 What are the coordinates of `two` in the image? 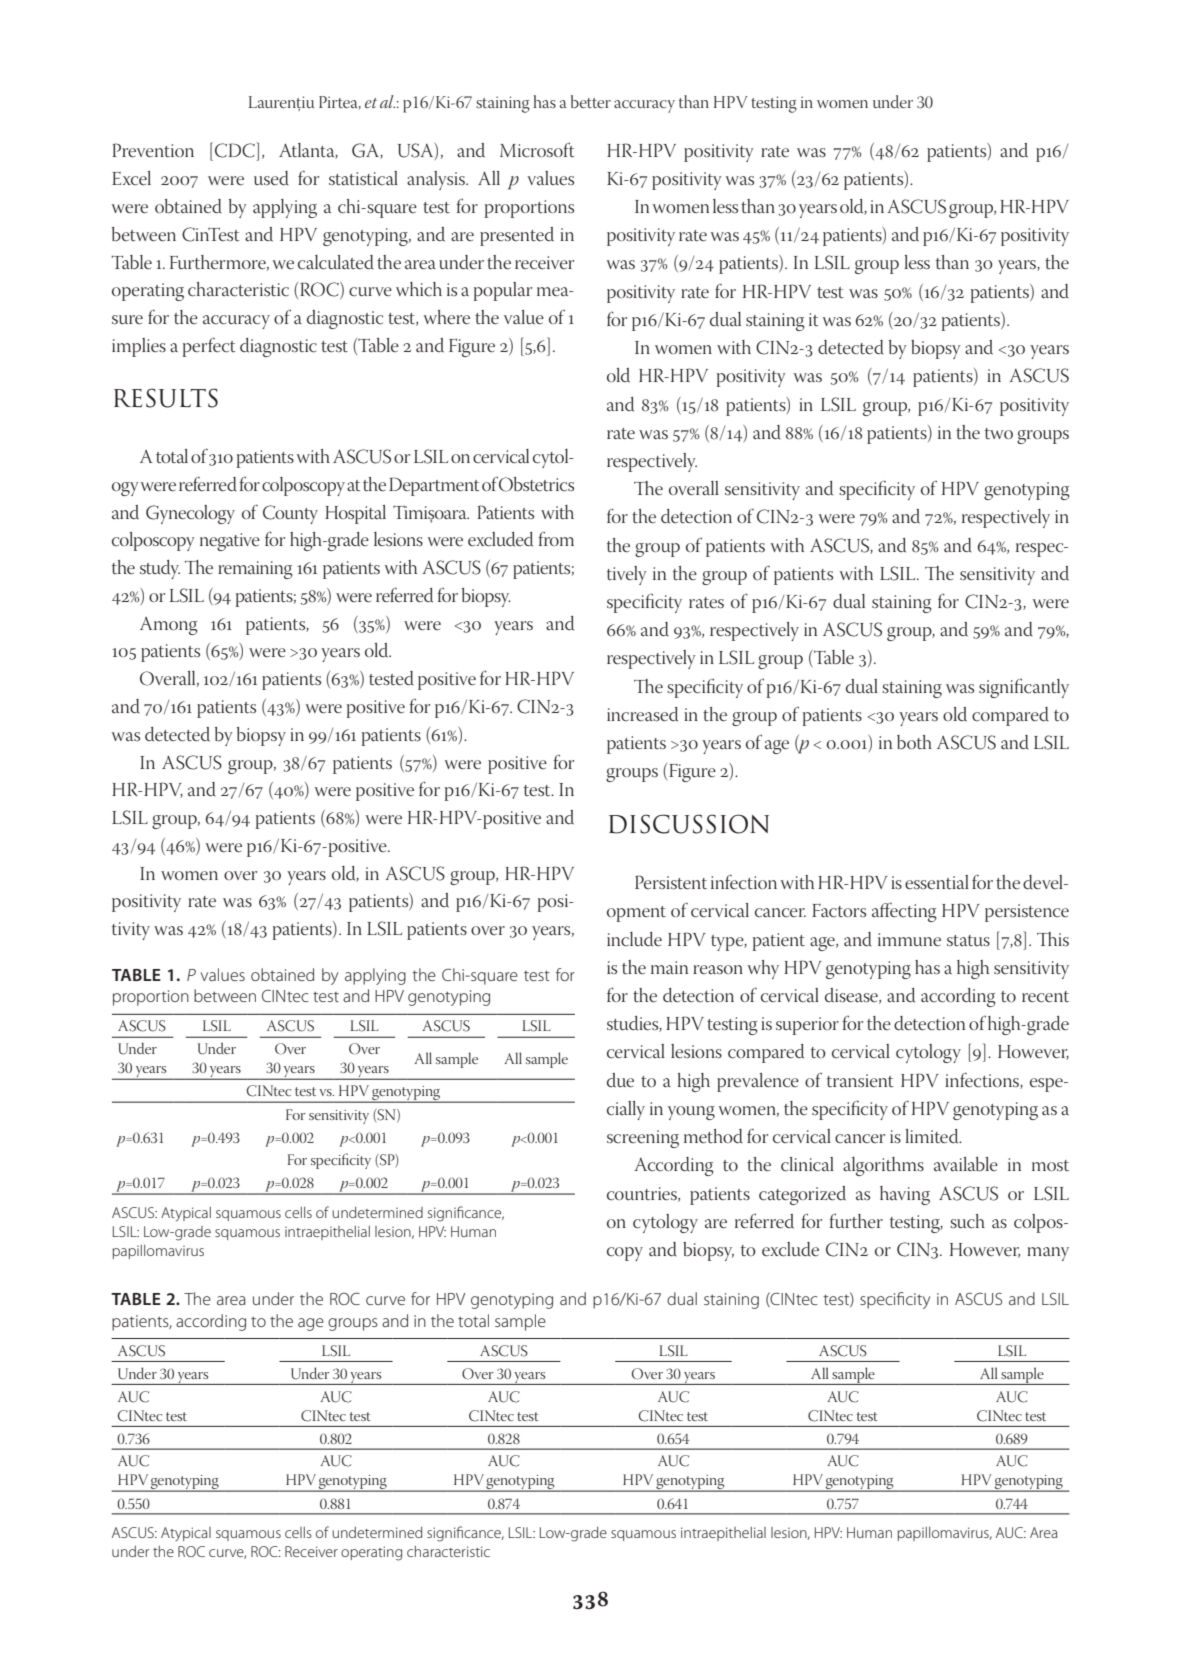 It's located at (999, 433).
